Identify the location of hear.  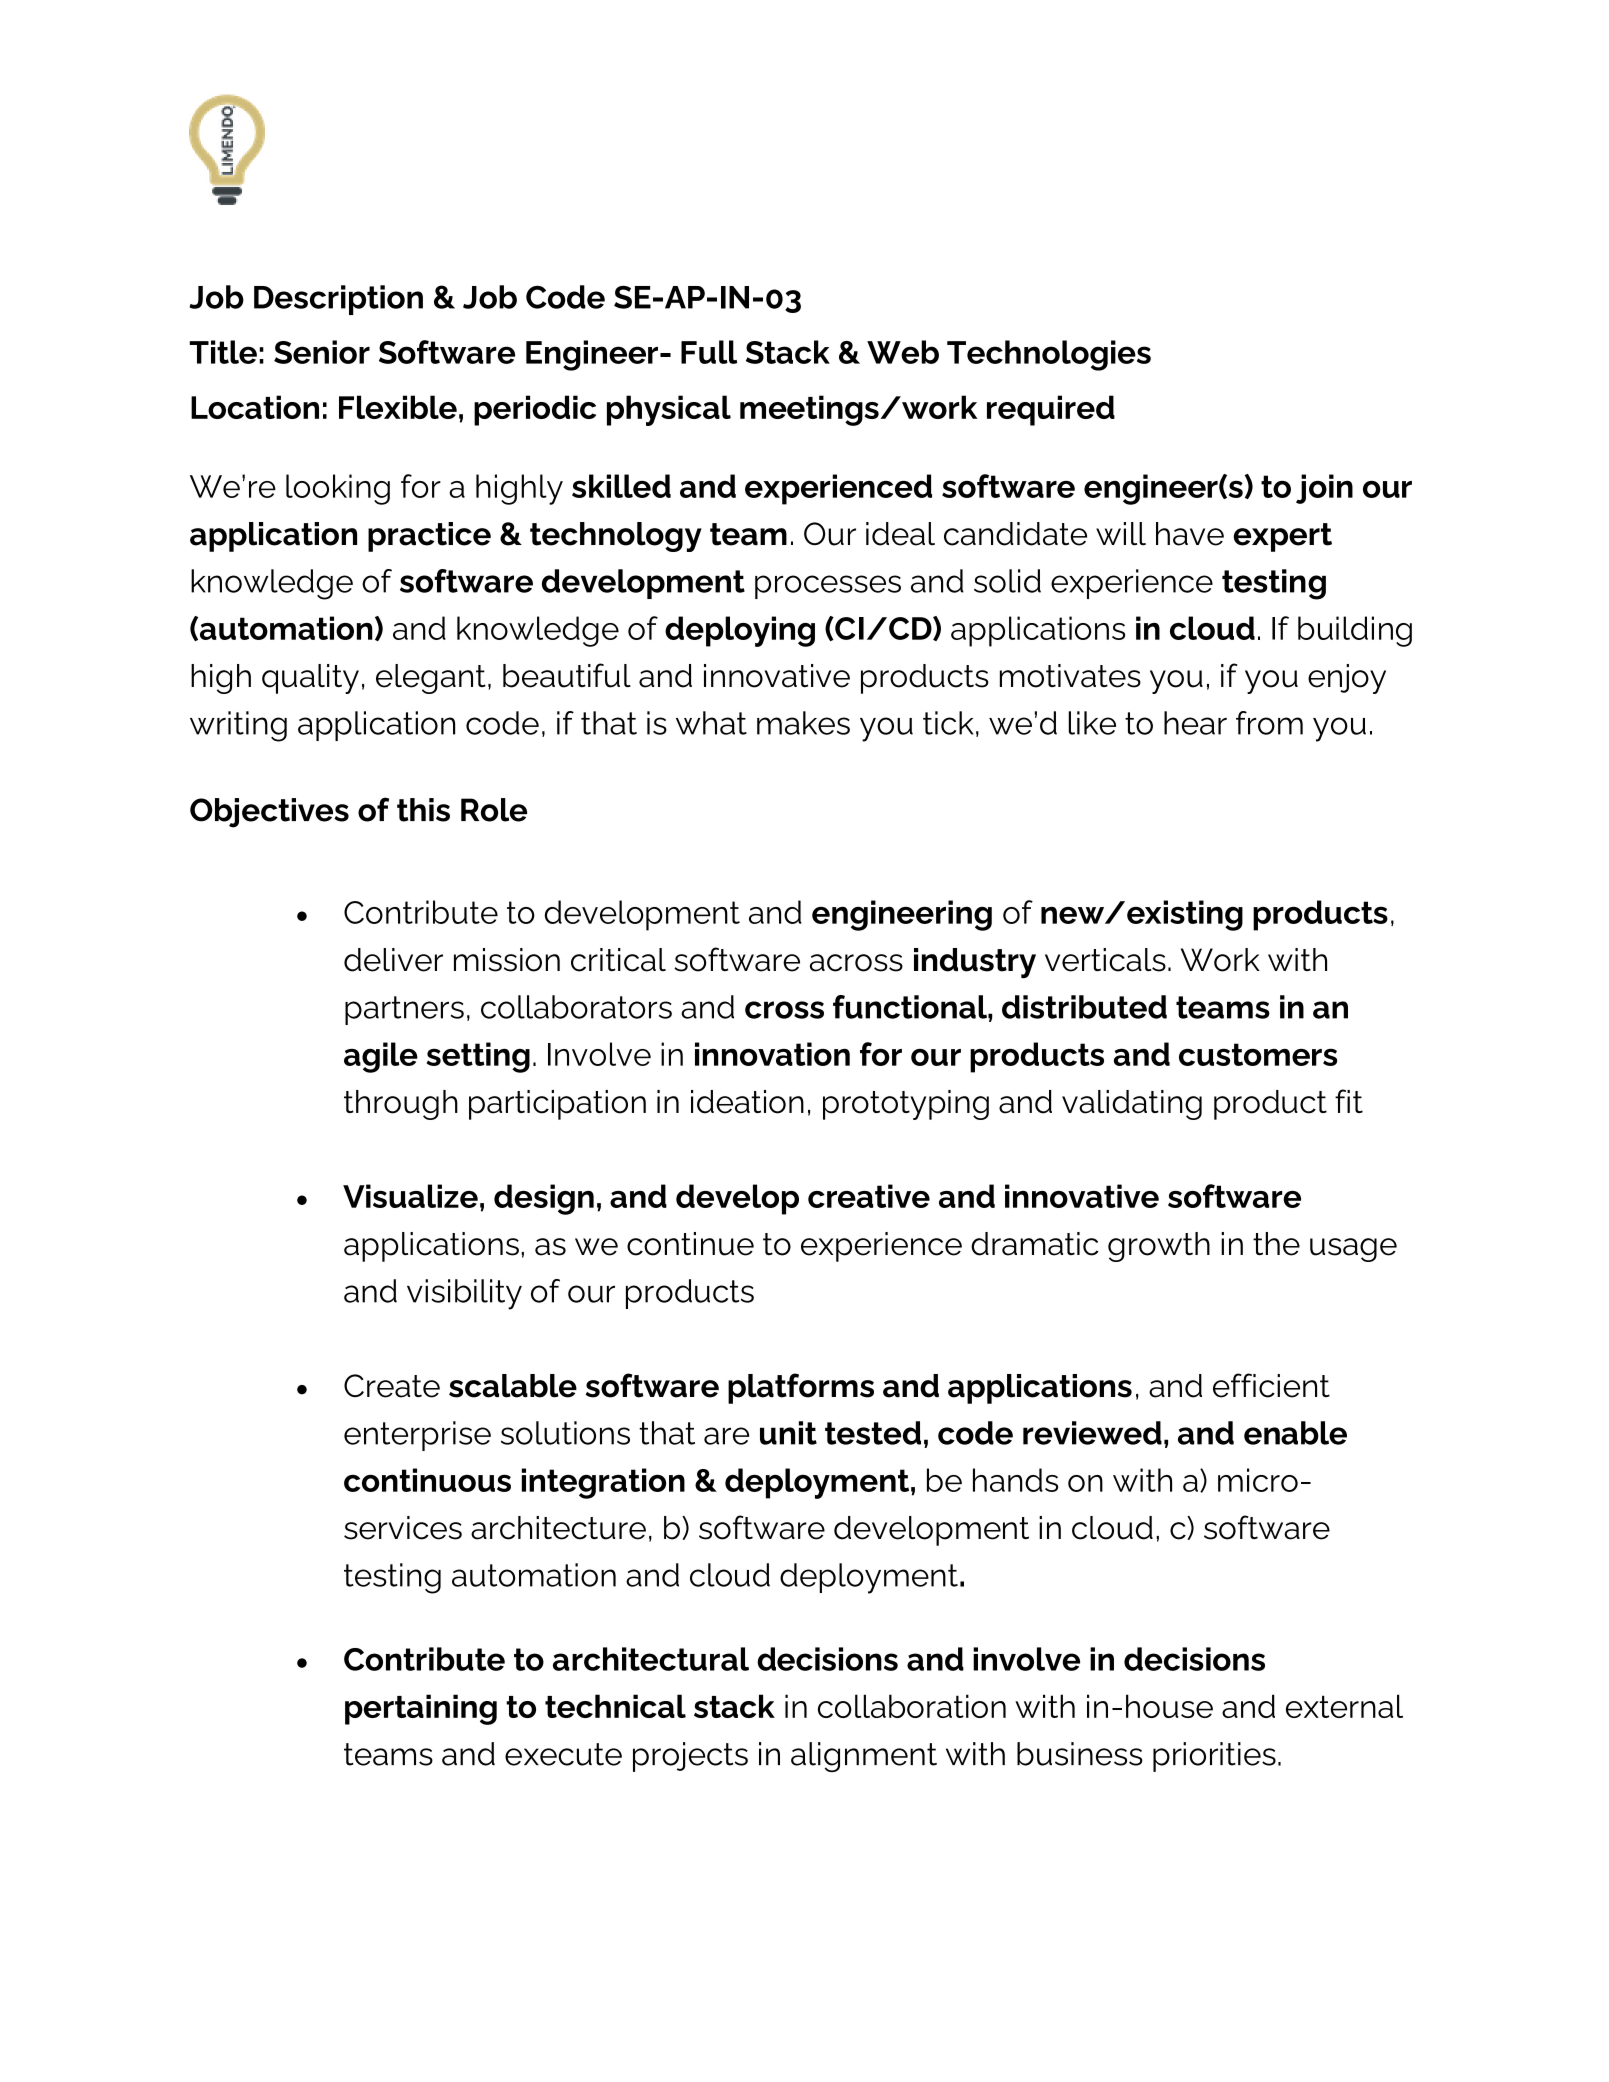
(1195, 723).
